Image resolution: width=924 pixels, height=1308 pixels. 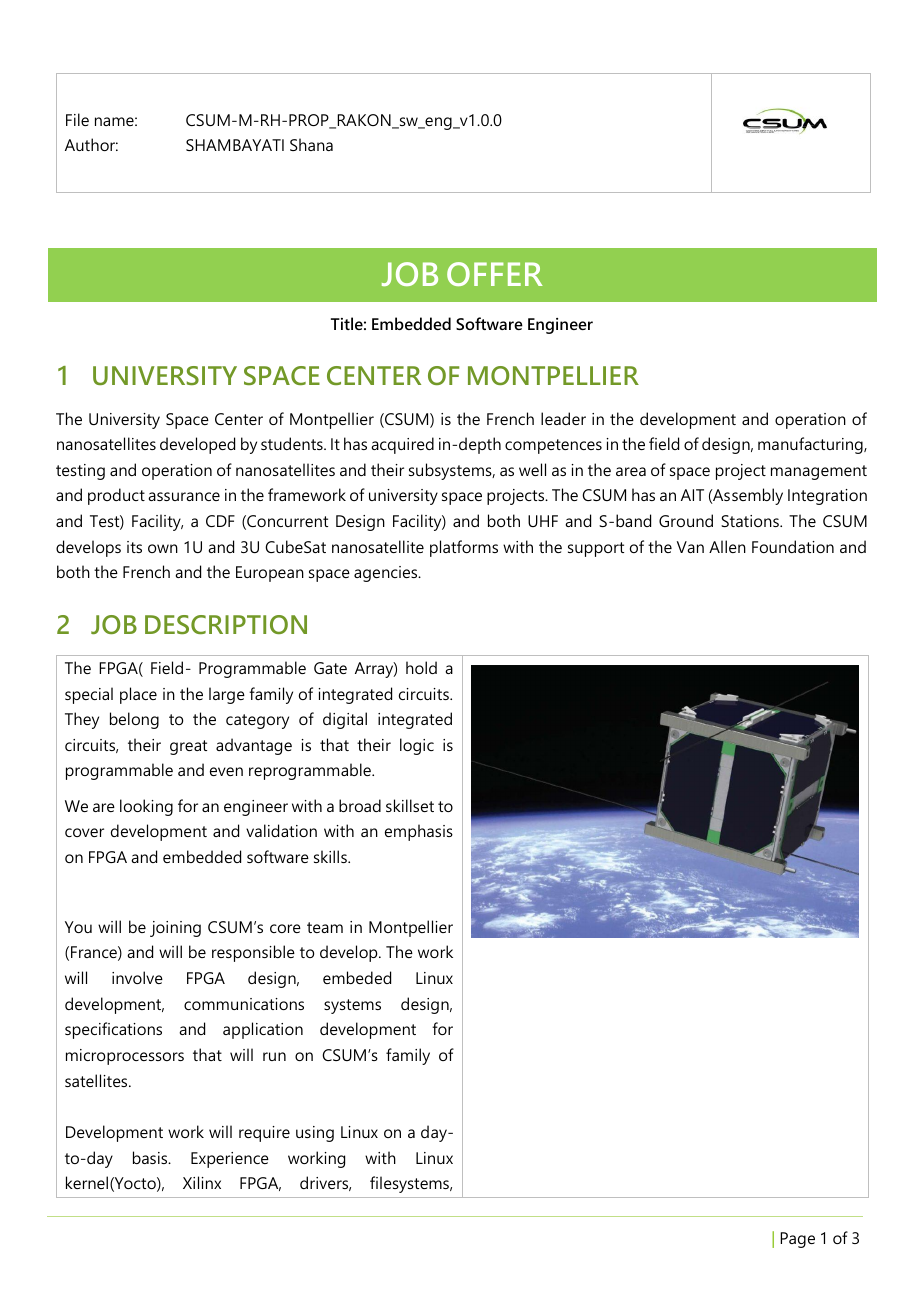 I want to click on using, so click(x=315, y=1134).
